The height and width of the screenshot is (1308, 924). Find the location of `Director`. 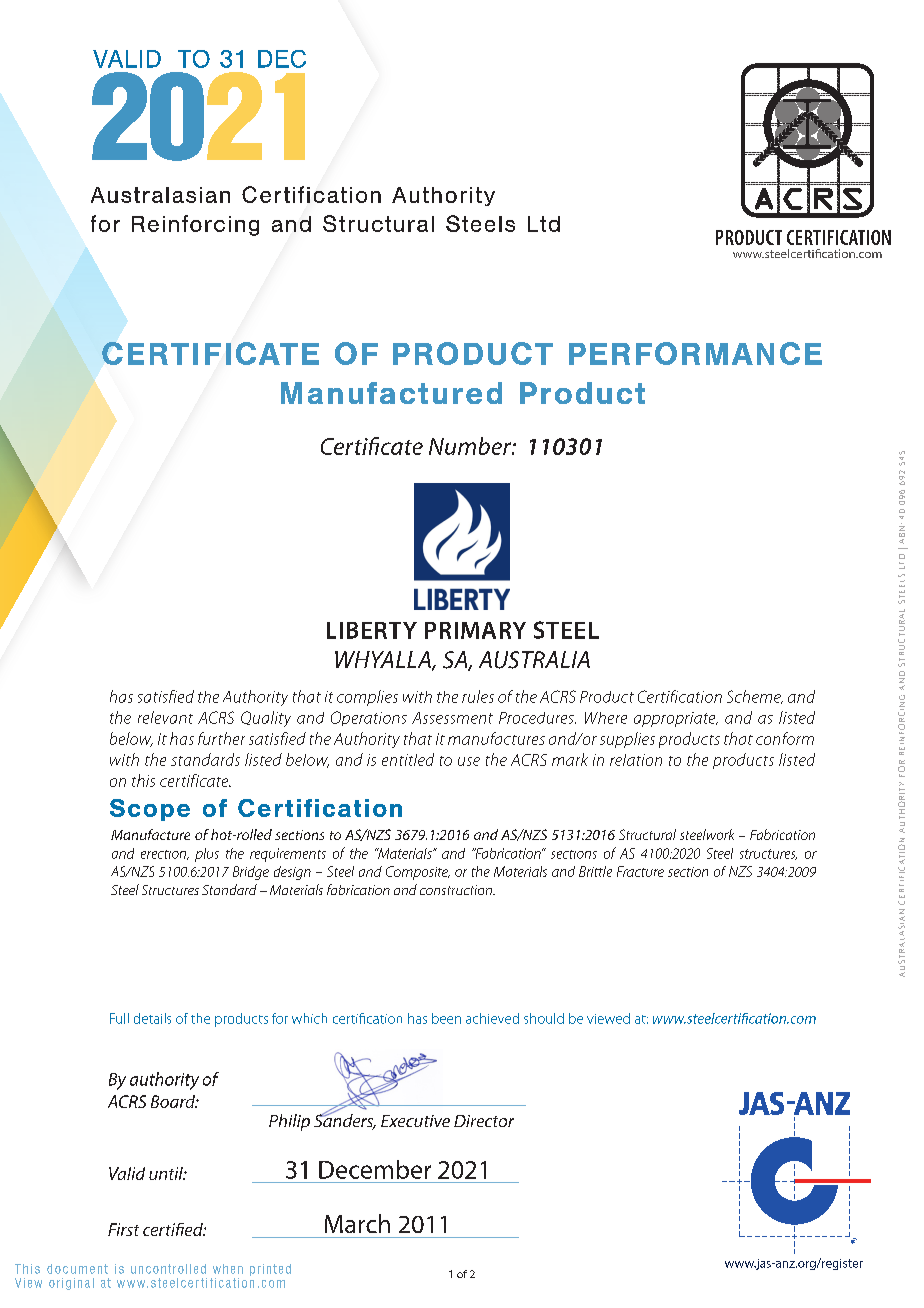

Director is located at coordinates (484, 1121).
